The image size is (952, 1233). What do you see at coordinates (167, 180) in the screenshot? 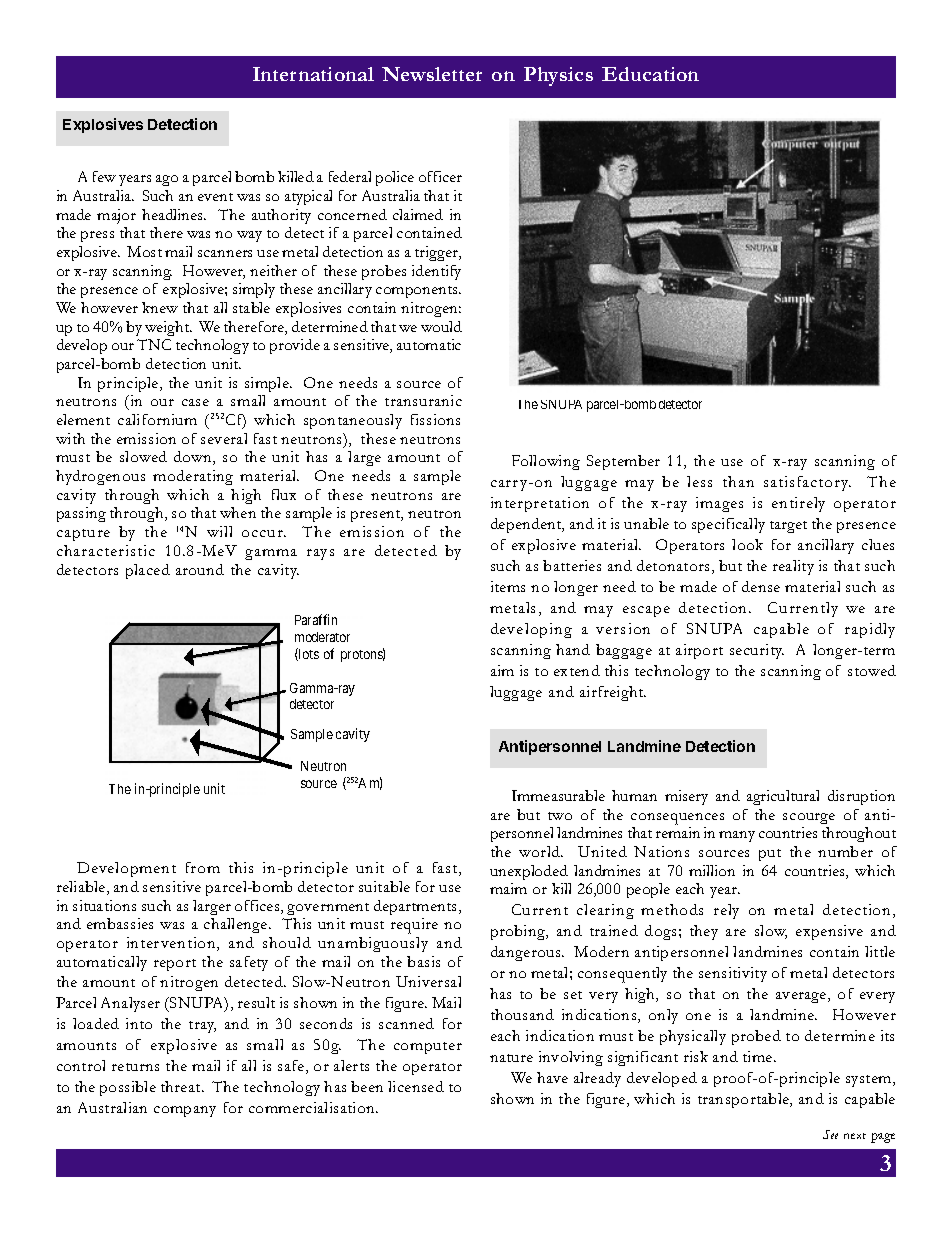
I see `ago` at bounding box center [167, 180].
